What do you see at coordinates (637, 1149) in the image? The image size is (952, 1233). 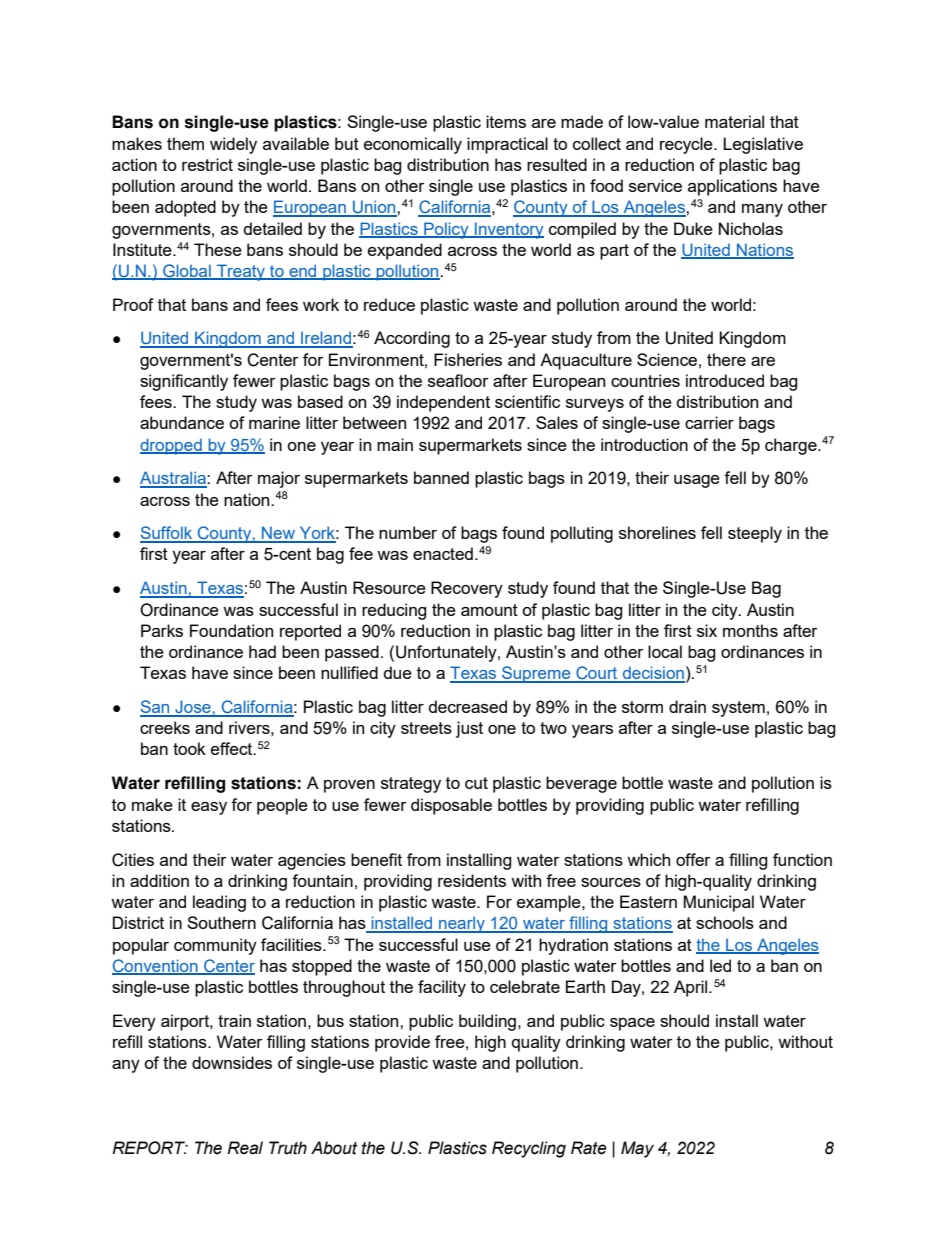 I see `May` at bounding box center [637, 1149].
